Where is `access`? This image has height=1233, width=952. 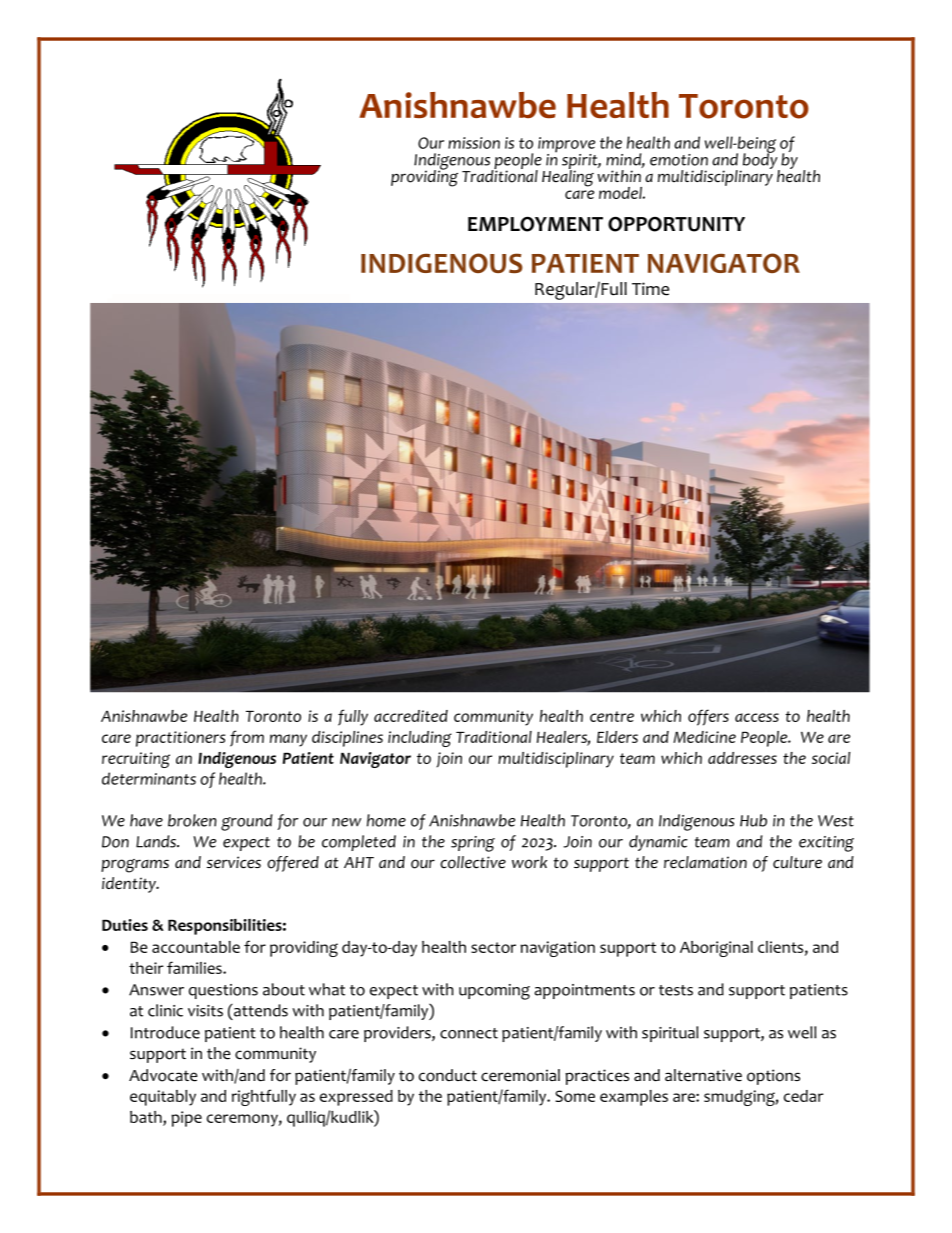
access is located at coordinates (757, 717).
